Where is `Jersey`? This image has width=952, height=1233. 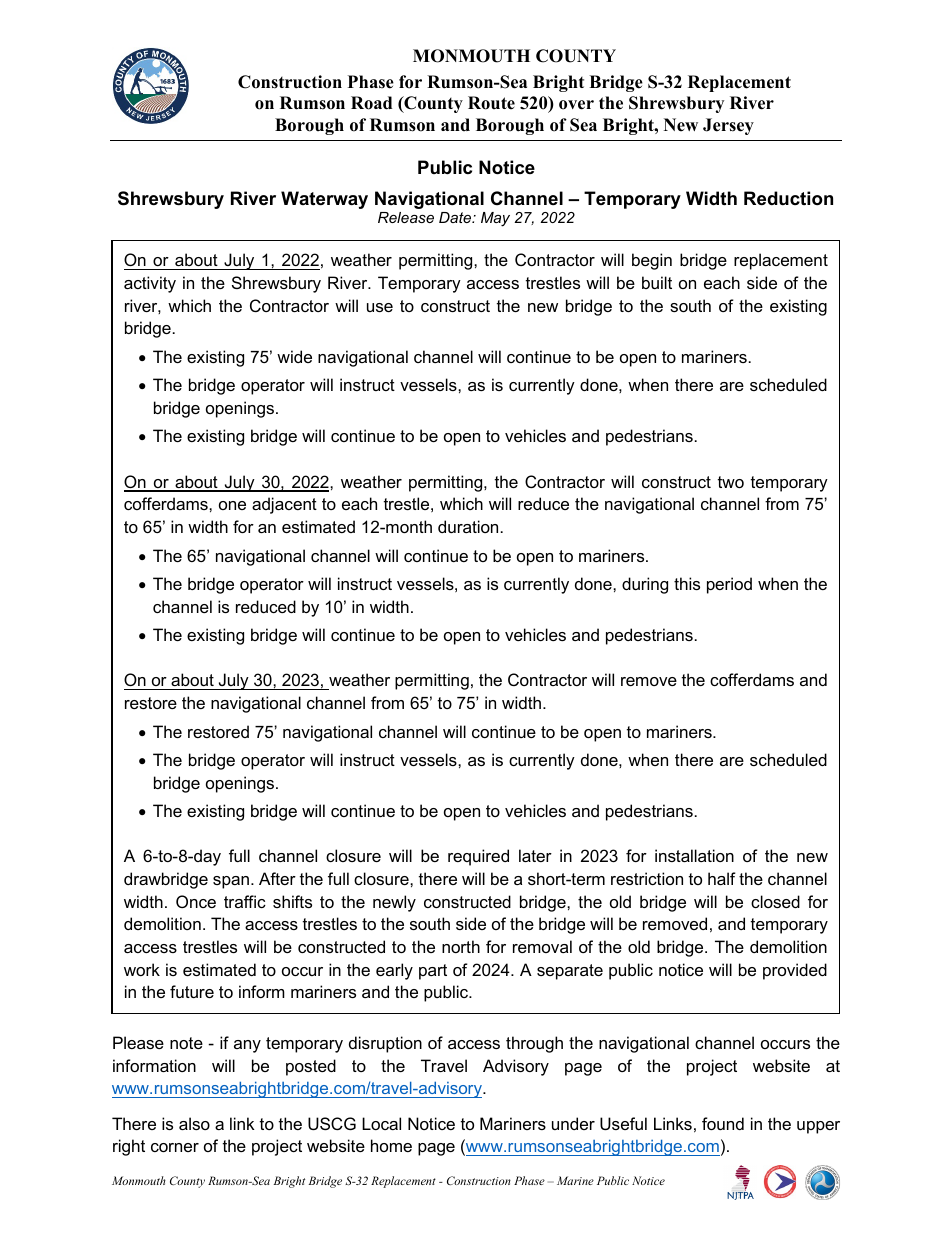
Jersey is located at coordinates (728, 126).
